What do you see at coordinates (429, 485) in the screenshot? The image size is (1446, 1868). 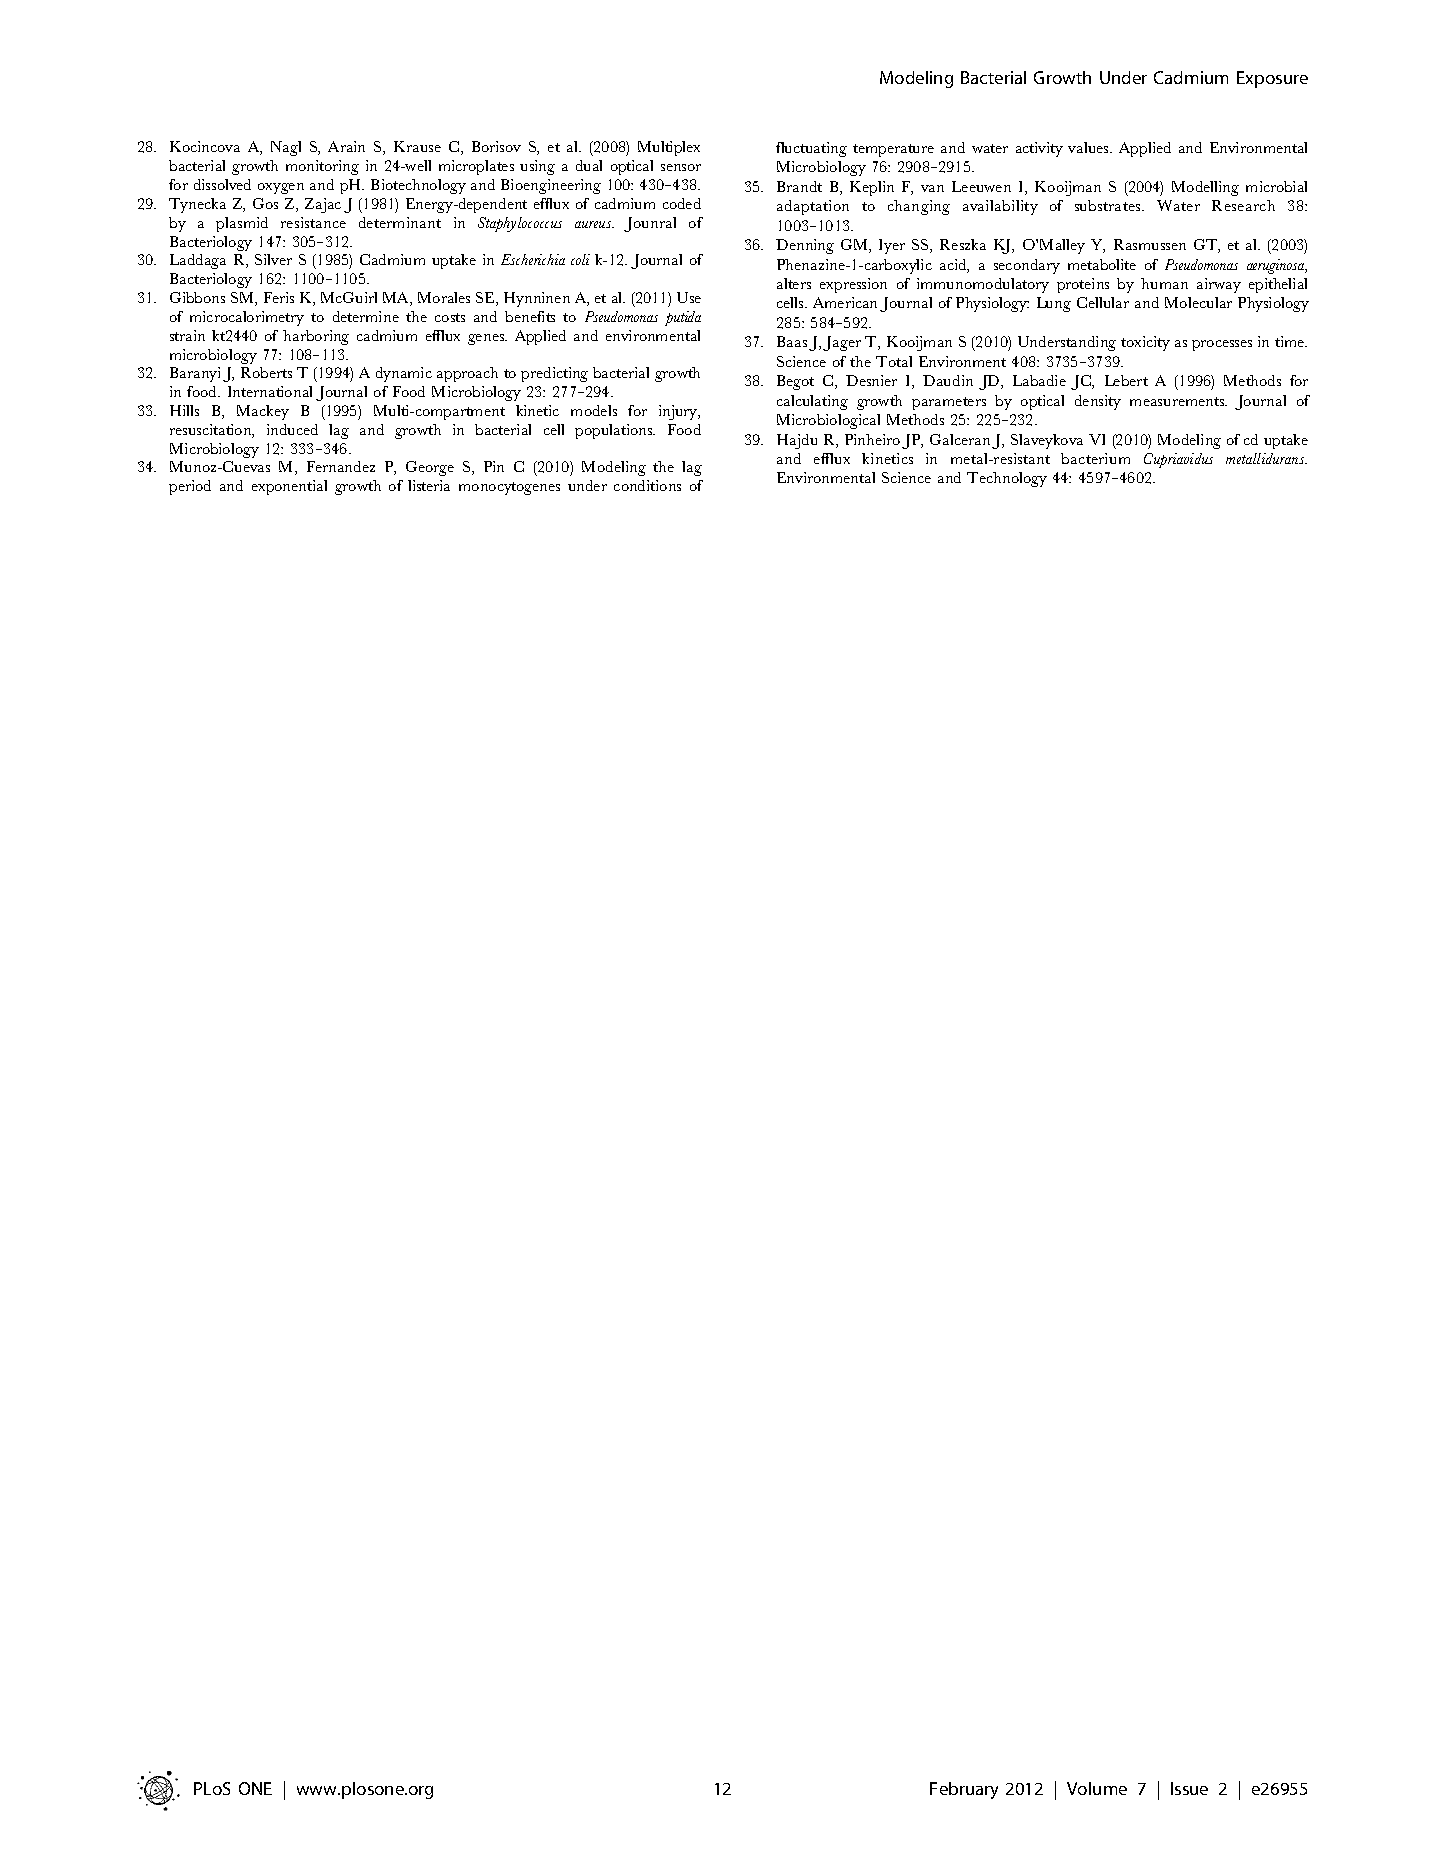 I see `listeria` at bounding box center [429, 485].
